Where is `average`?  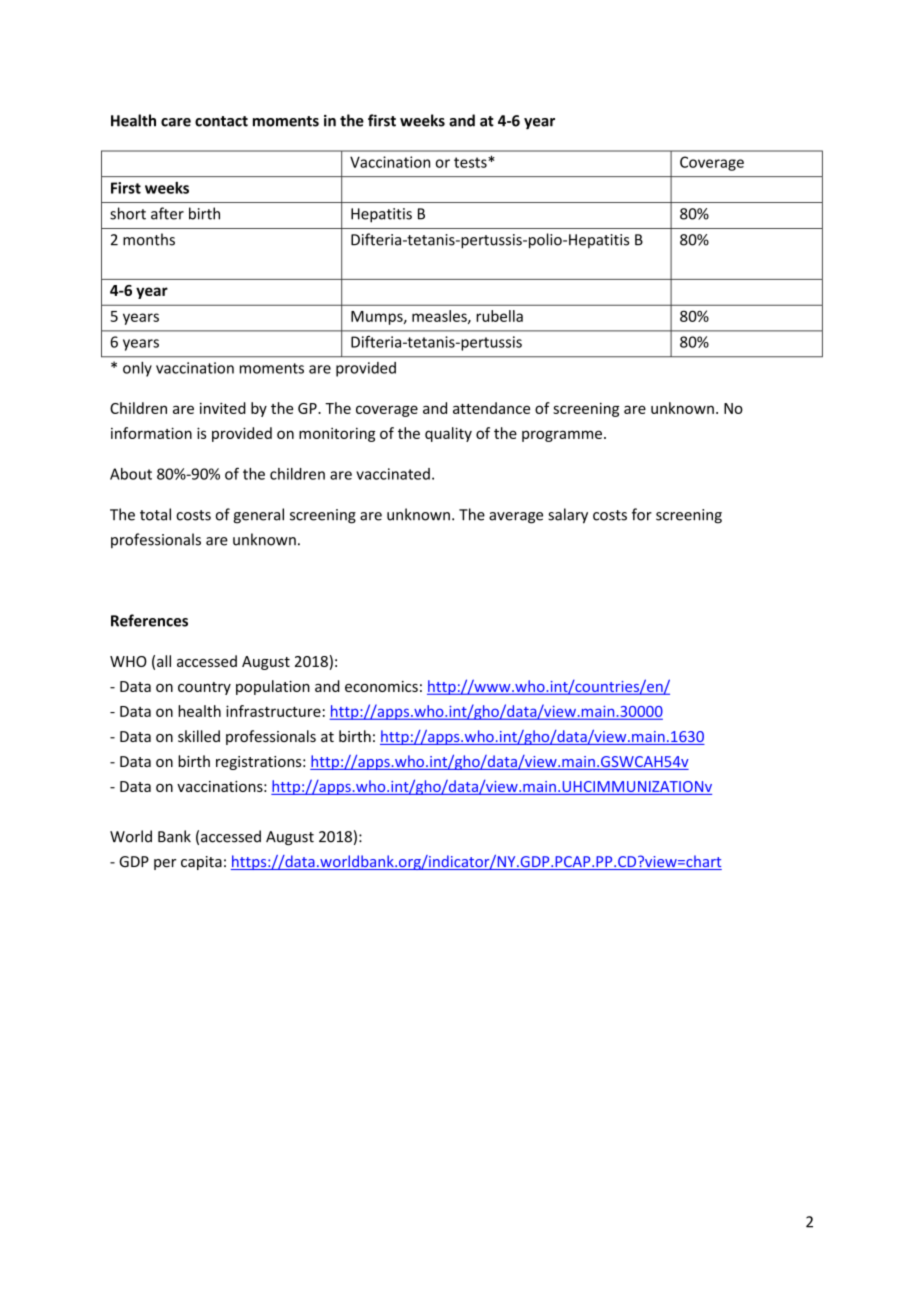 average is located at coordinates (516, 518).
